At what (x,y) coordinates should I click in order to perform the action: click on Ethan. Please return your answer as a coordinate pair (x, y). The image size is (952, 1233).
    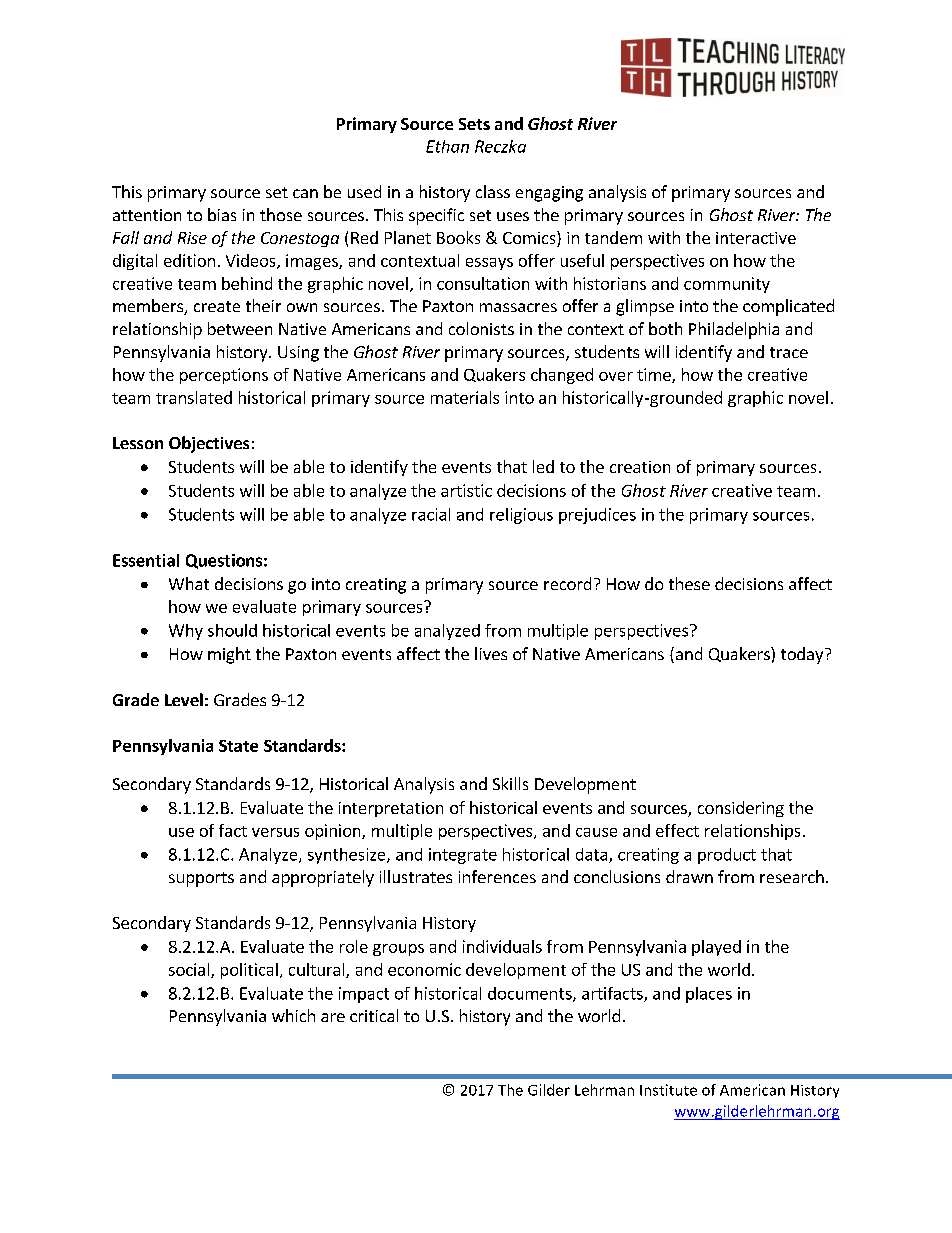
    Looking at the image, I should click on (447, 146).
